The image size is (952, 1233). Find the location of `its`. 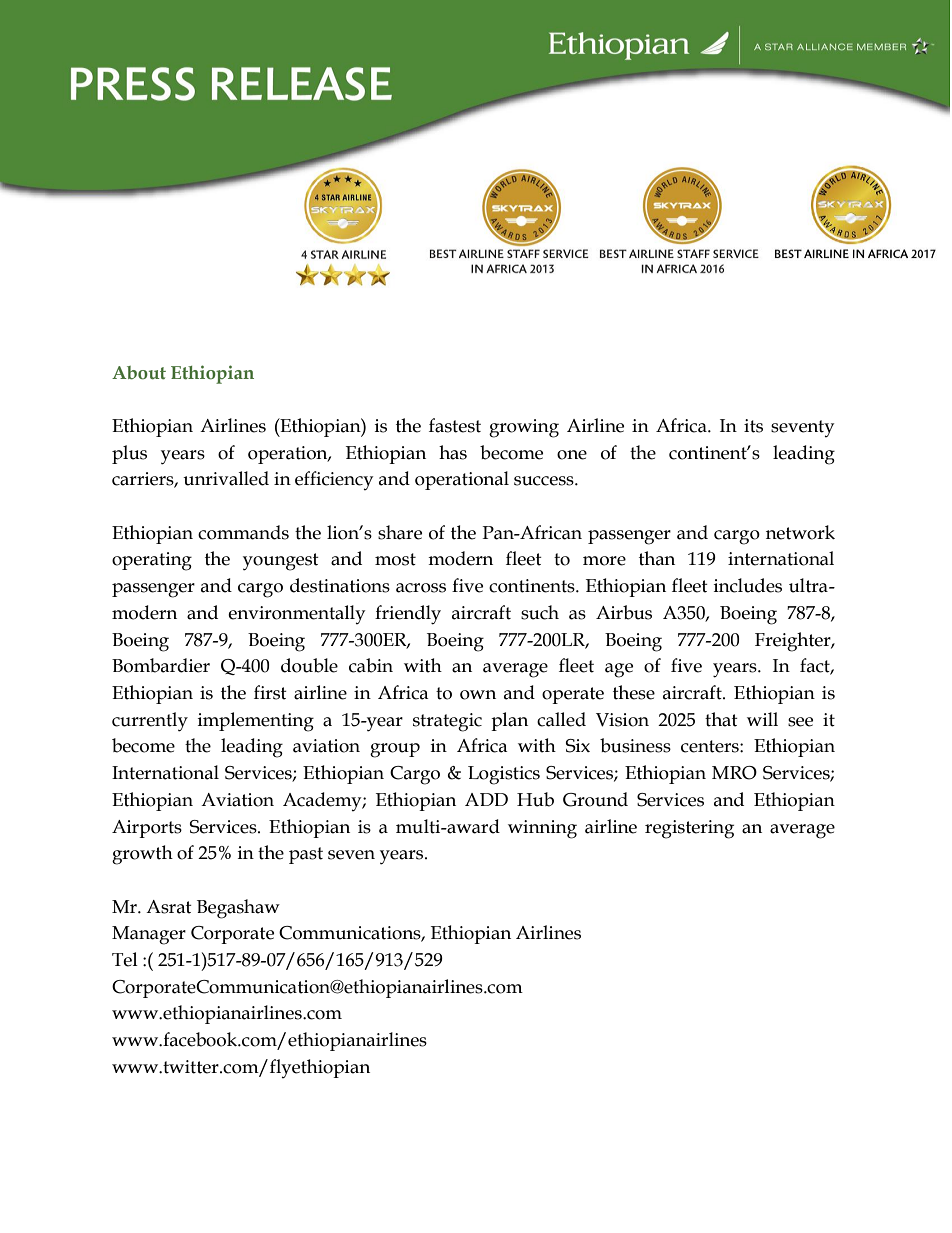

its is located at coordinates (753, 426).
